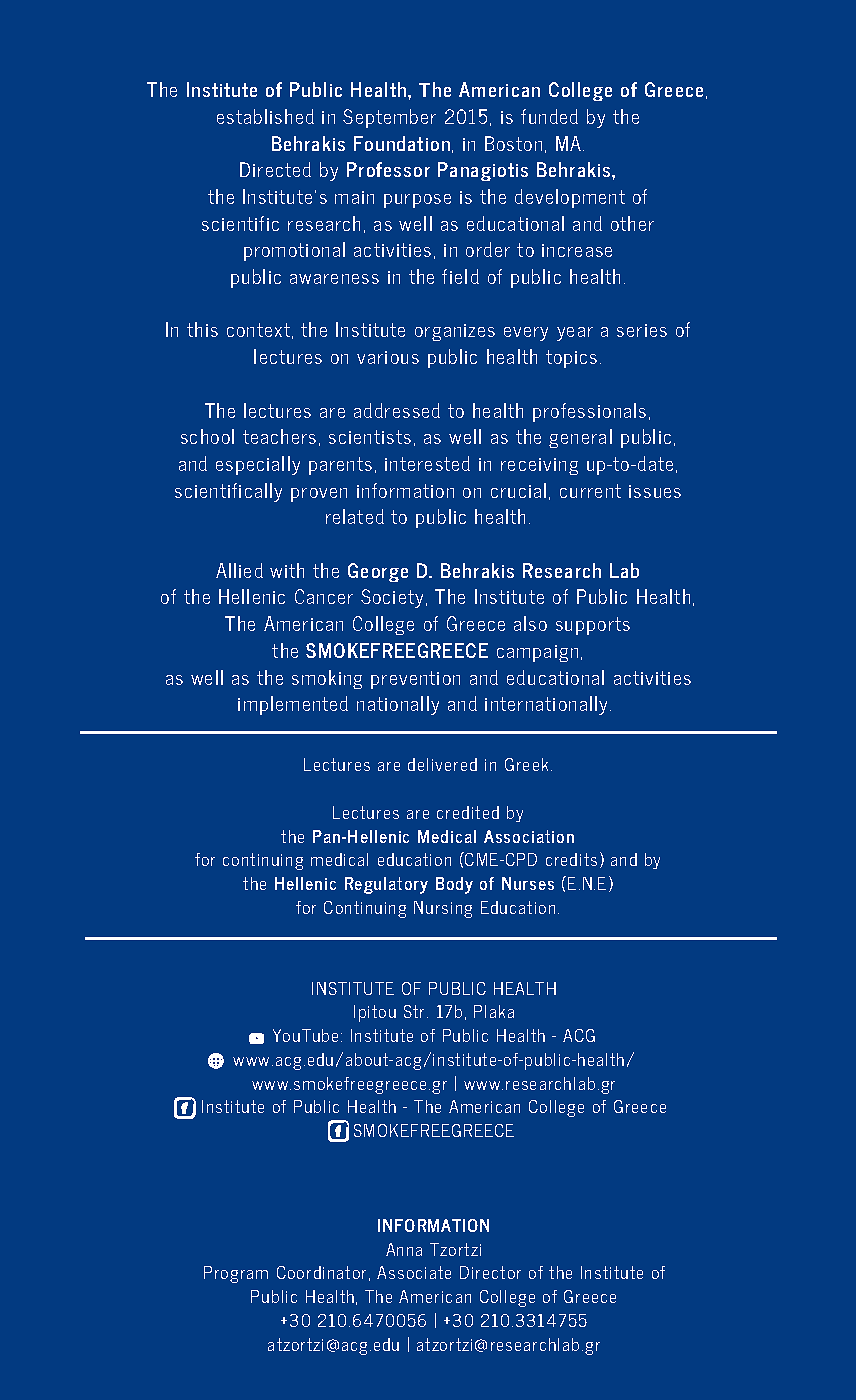 This screenshot has height=1400, width=856. What do you see at coordinates (490, 1272) in the screenshot?
I see `Director` at bounding box center [490, 1272].
